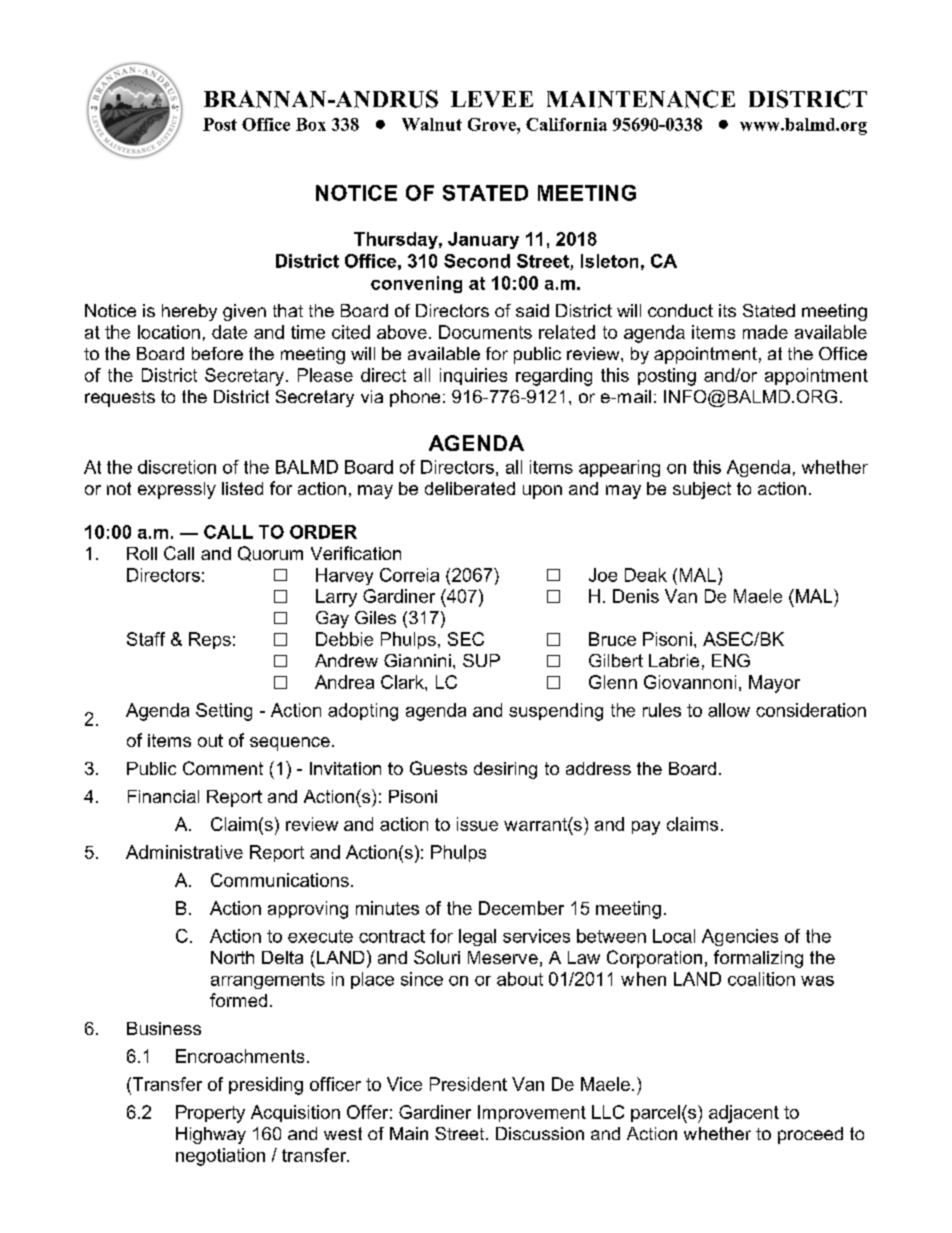  I want to click on Reps, so click(210, 640).
